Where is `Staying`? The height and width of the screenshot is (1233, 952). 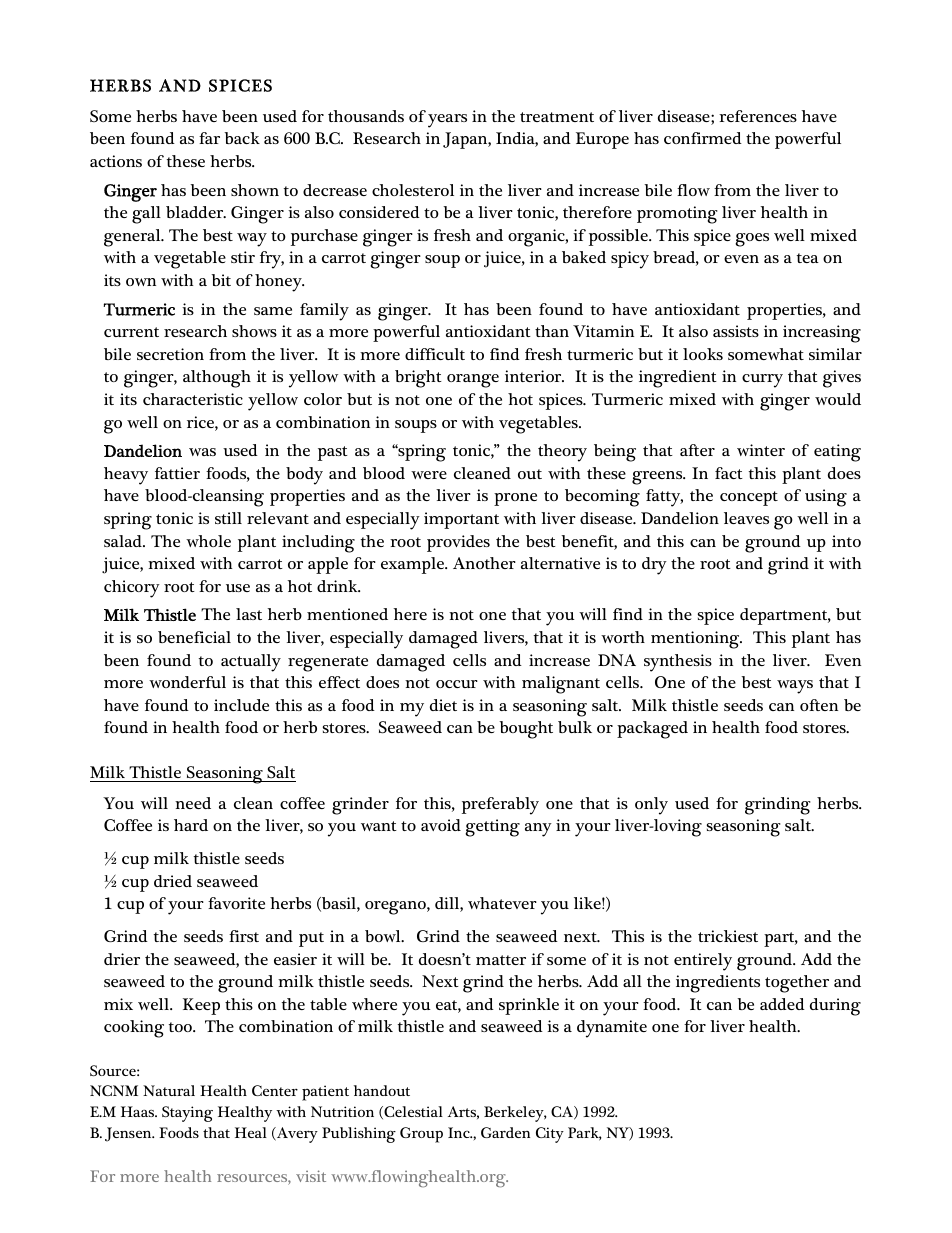 Staying is located at coordinates (187, 1114).
